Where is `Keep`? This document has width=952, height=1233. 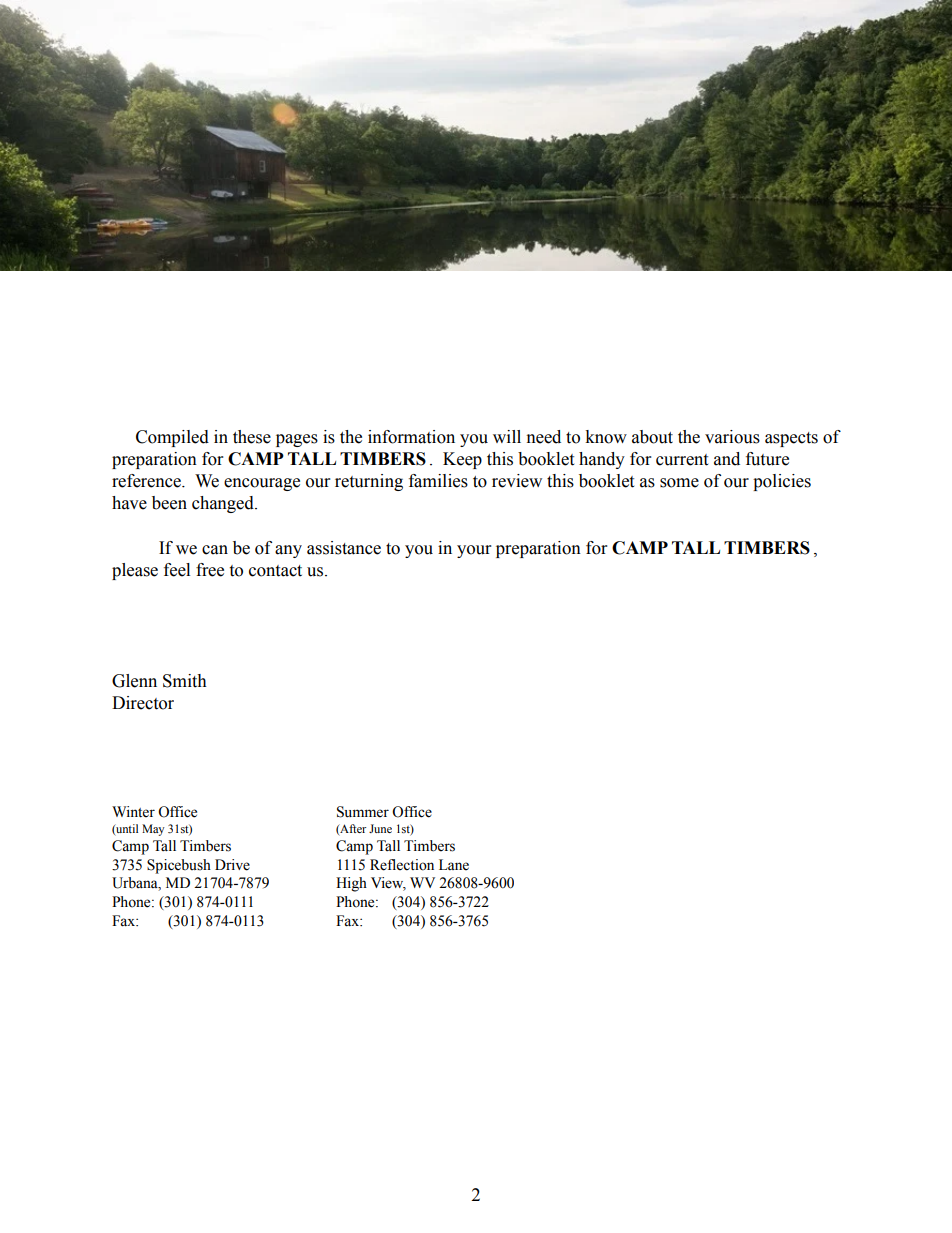
Keep is located at coordinates (462, 460).
